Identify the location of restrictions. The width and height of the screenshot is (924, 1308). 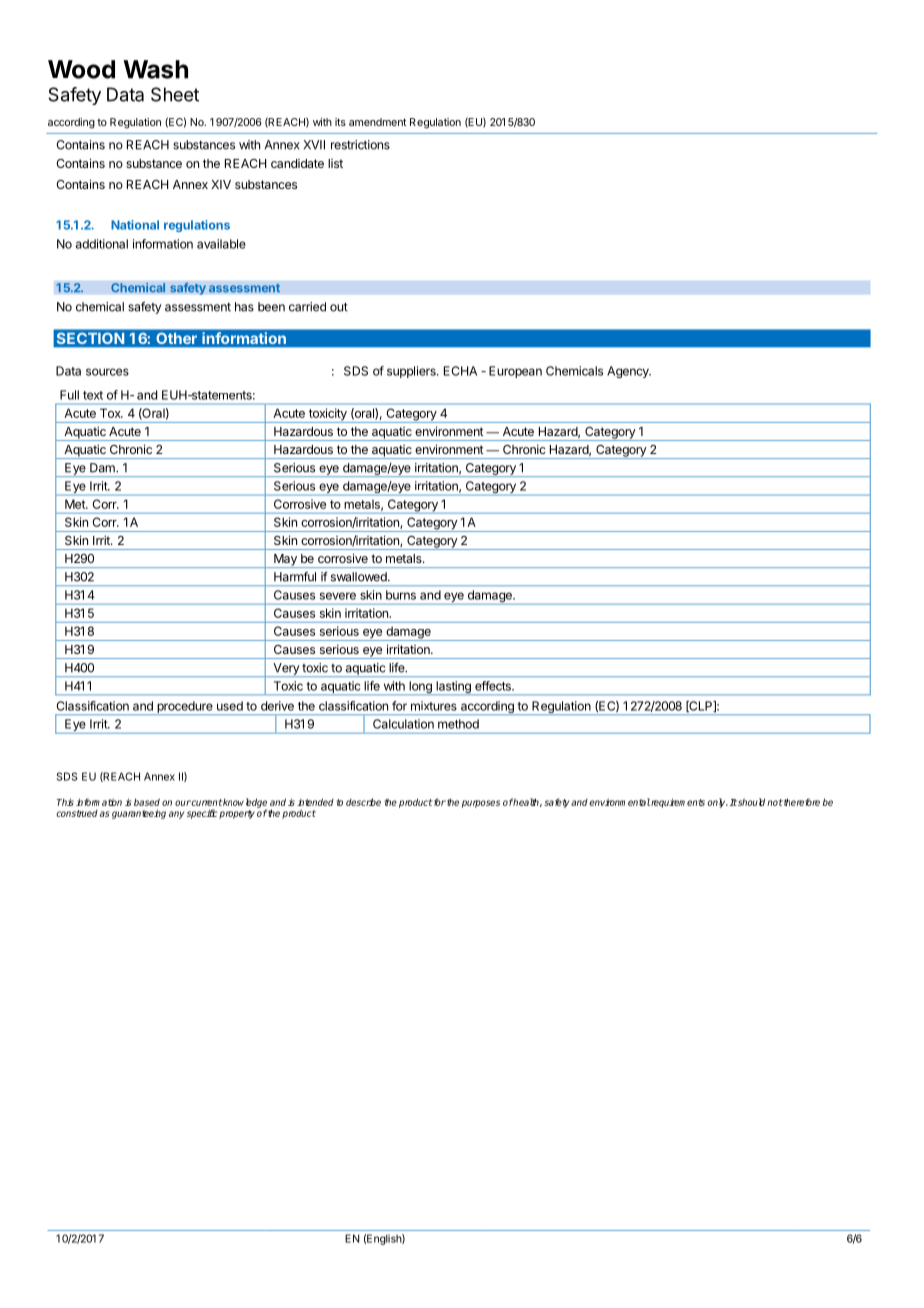
(360, 145).
